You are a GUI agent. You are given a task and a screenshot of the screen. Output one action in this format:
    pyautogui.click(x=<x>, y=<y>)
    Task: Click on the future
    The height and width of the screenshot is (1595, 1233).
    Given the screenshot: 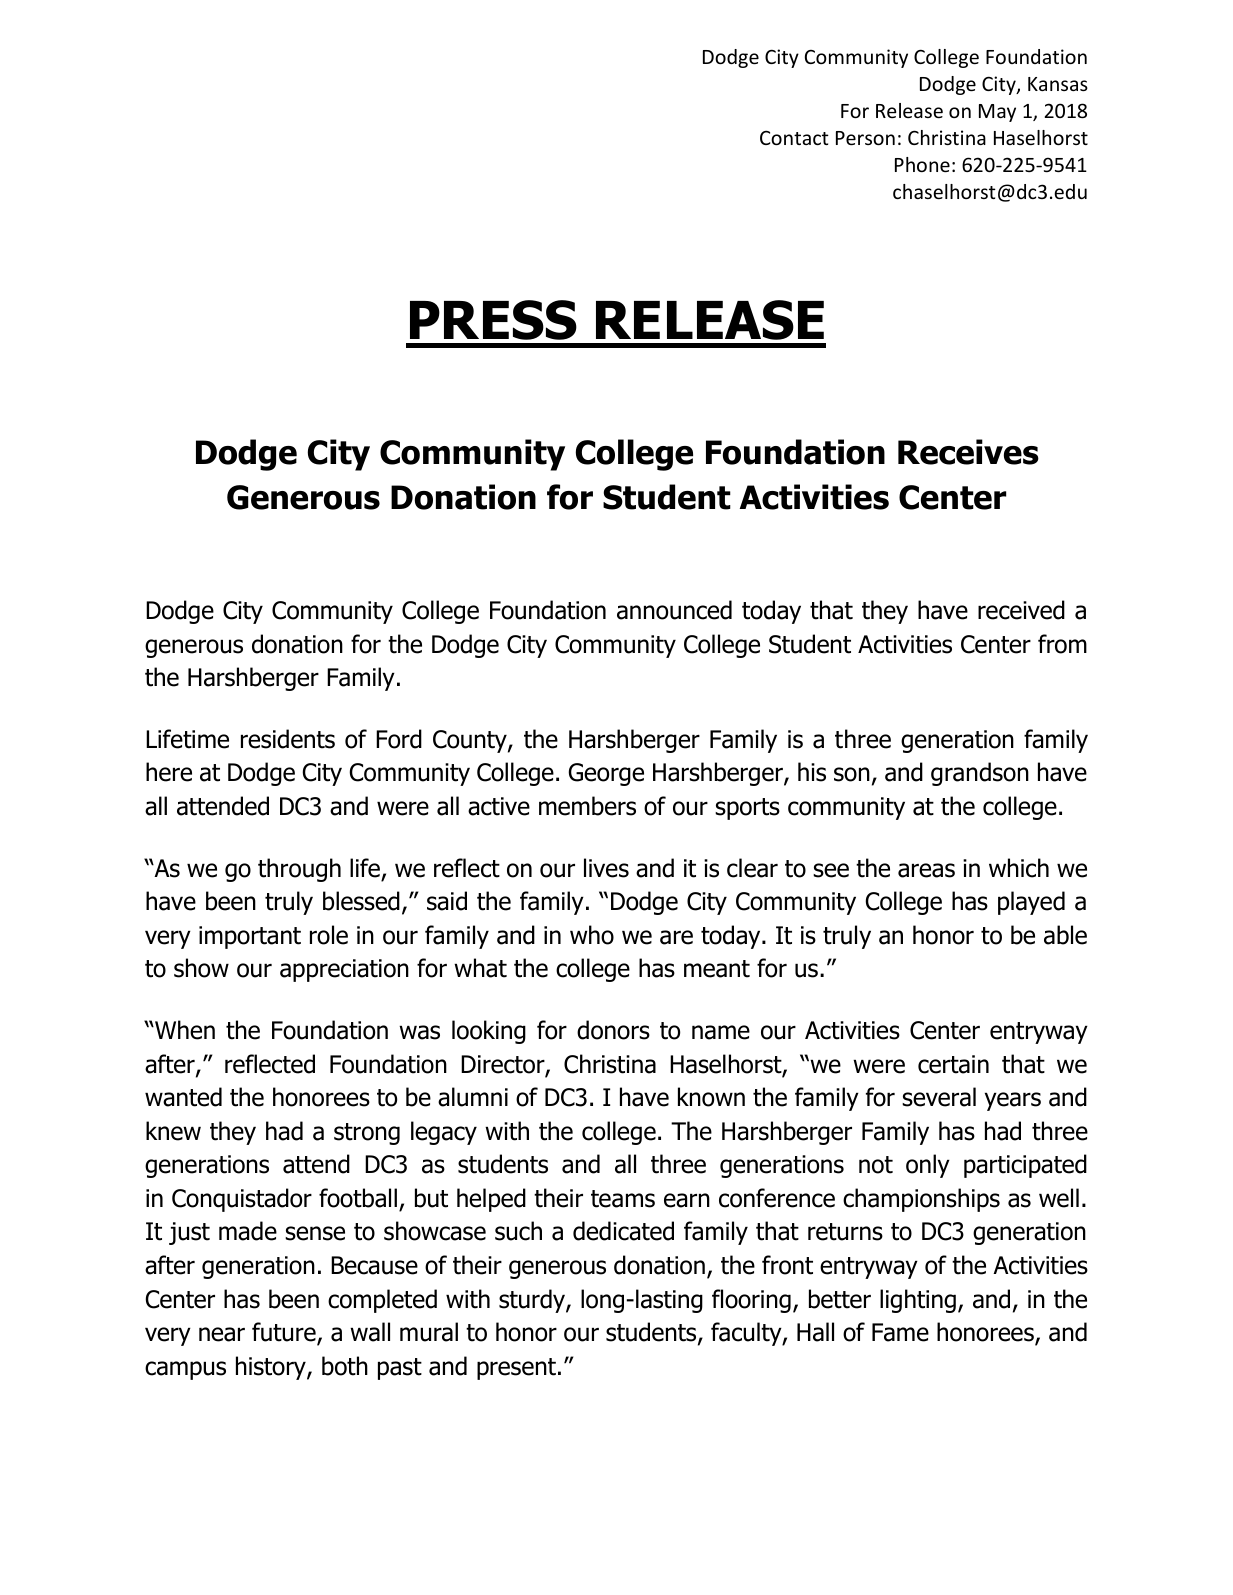 What is the action you would take?
    pyautogui.click(x=285, y=1333)
